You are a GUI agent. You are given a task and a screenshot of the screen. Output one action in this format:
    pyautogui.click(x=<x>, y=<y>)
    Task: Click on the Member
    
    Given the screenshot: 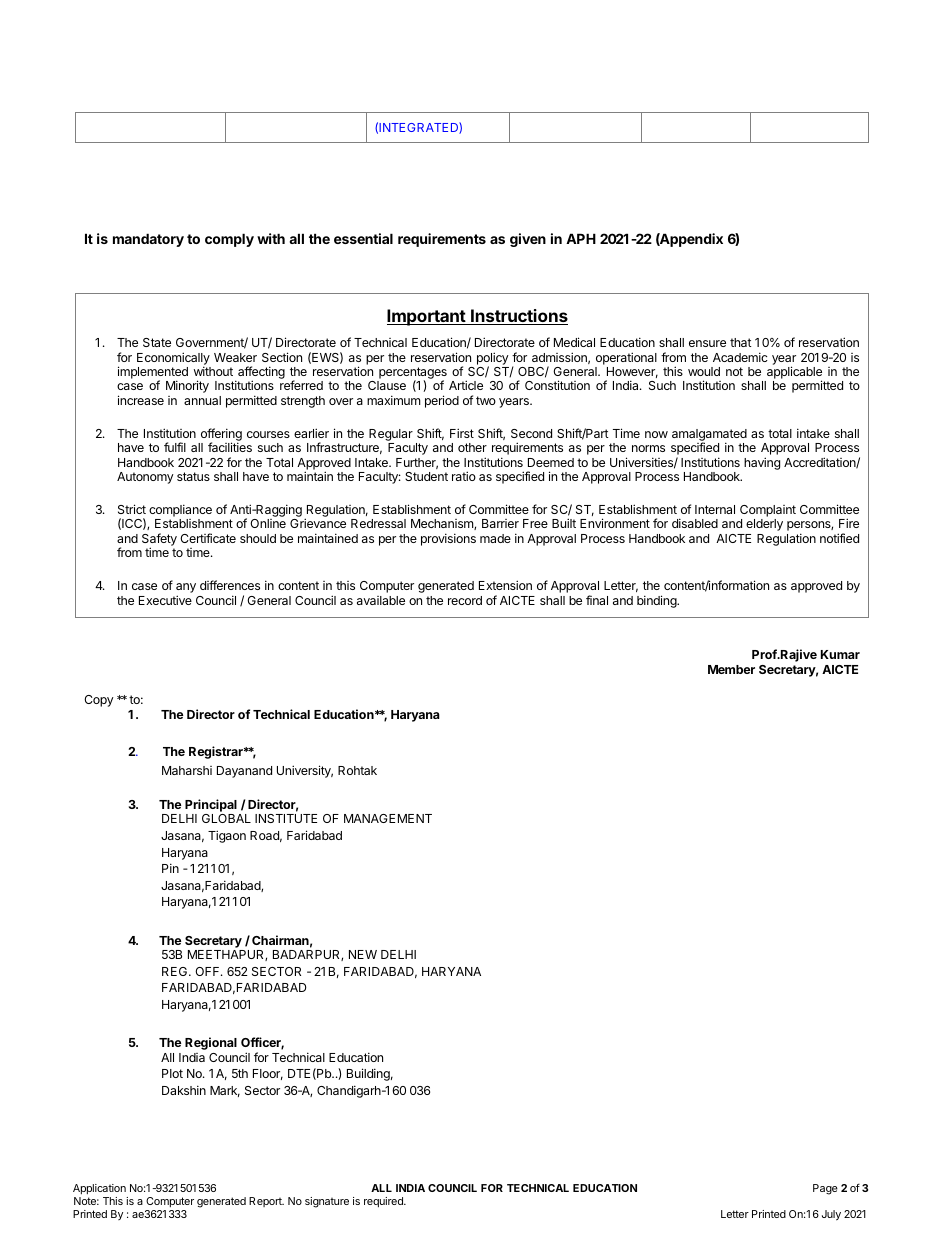 What is the action you would take?
    pyautogui.click(x=731, y=669)
